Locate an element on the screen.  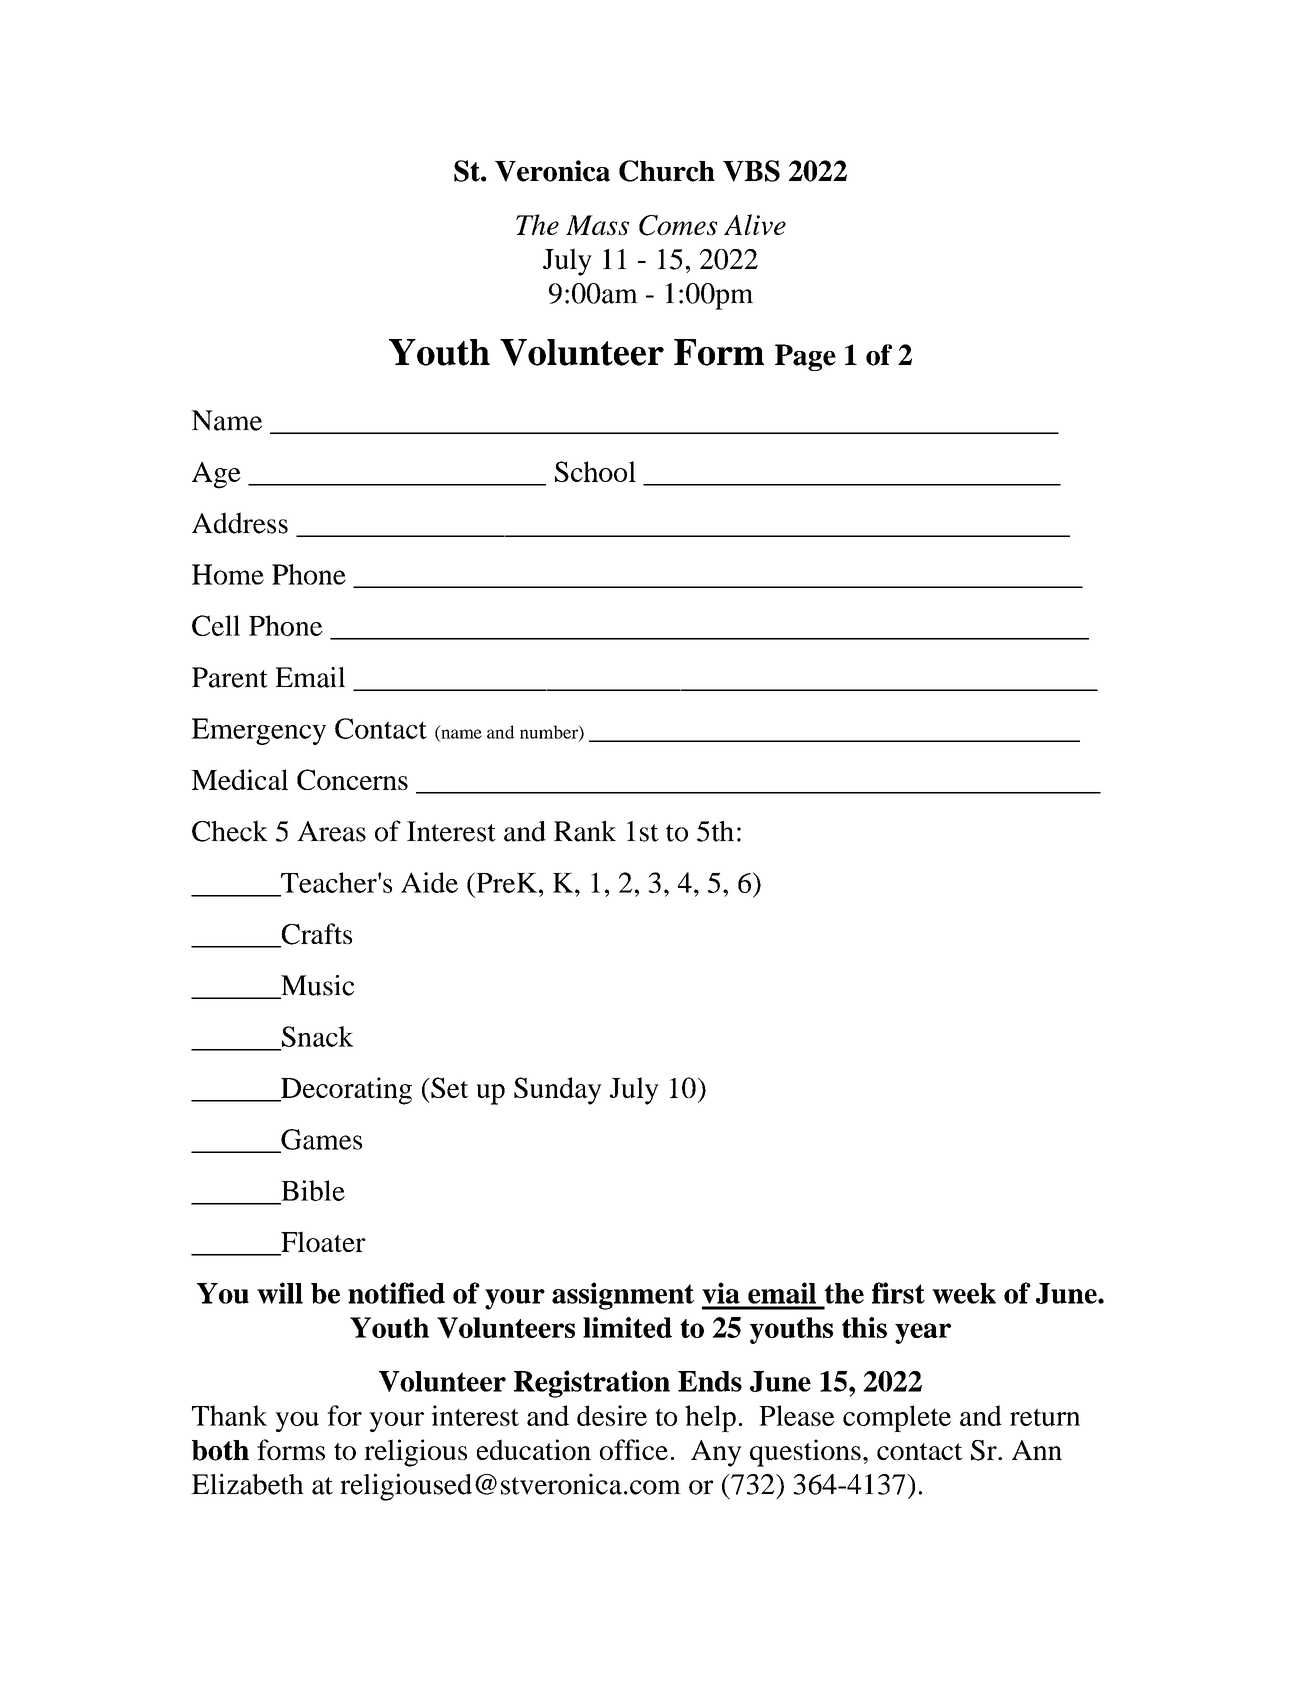
Comes is located at coordinates (678, 225).
